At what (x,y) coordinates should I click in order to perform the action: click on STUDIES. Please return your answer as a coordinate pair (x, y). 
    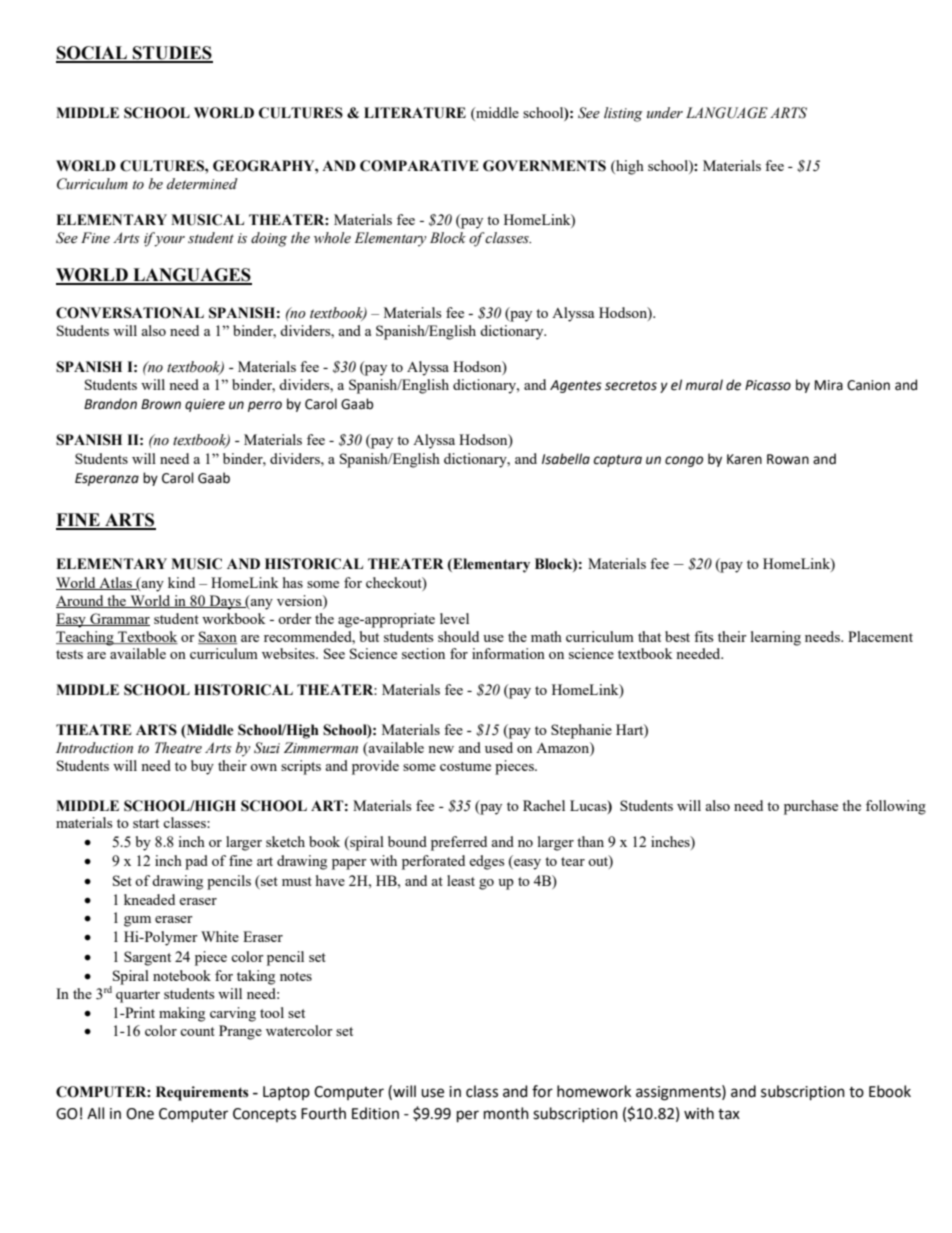
    Looking at the image, I should click on (172, 54).
